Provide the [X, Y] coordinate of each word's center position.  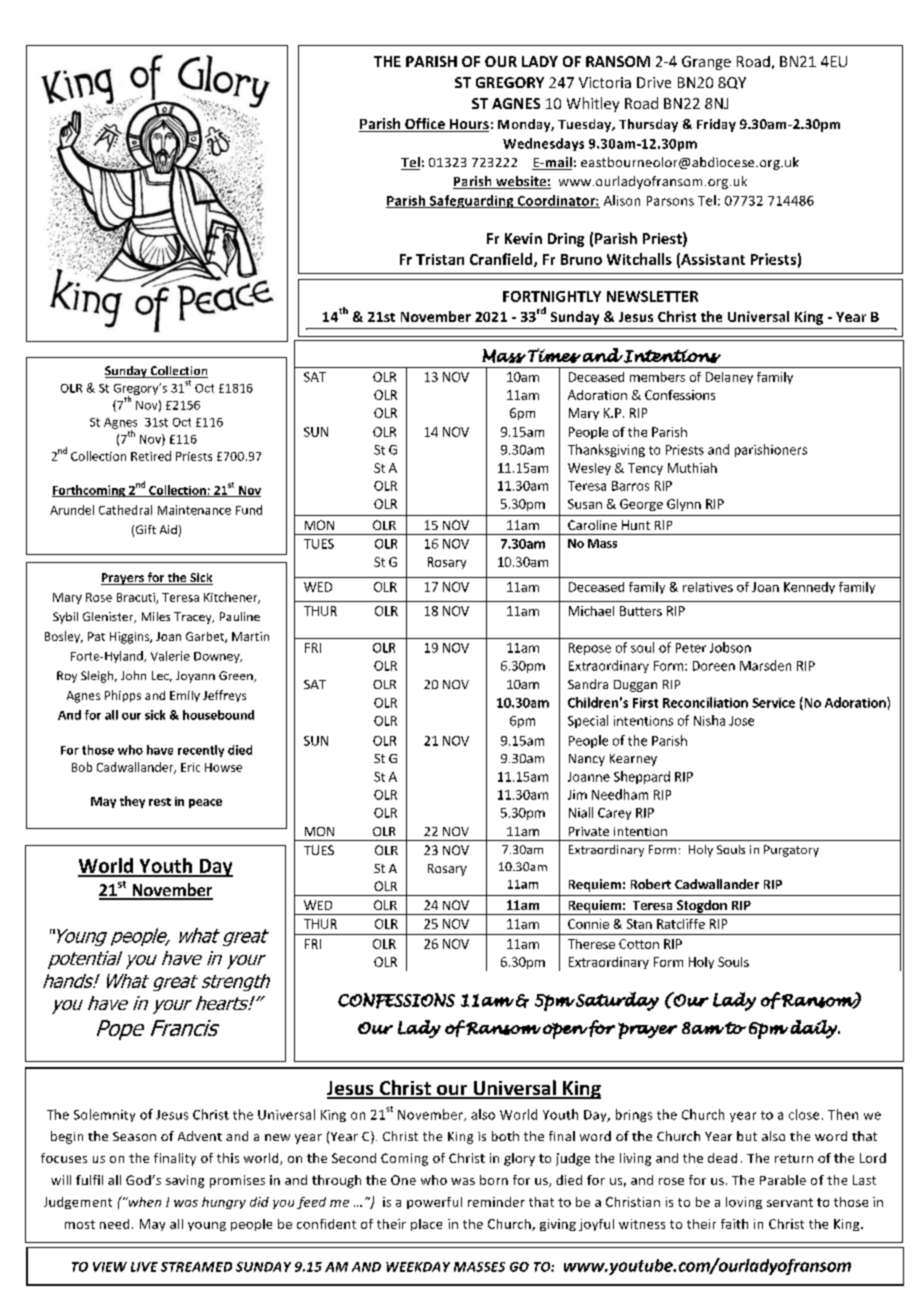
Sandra [588, 684]
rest [160, 802]
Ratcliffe [681, 924]
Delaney [729, 378]
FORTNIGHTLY [552, 296]
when [143, 1202]
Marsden [765, 665]
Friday [716, 125]
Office [425, 125]
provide [465, 958]
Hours [468, 125]
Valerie [170, 656]
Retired [151, 456]
